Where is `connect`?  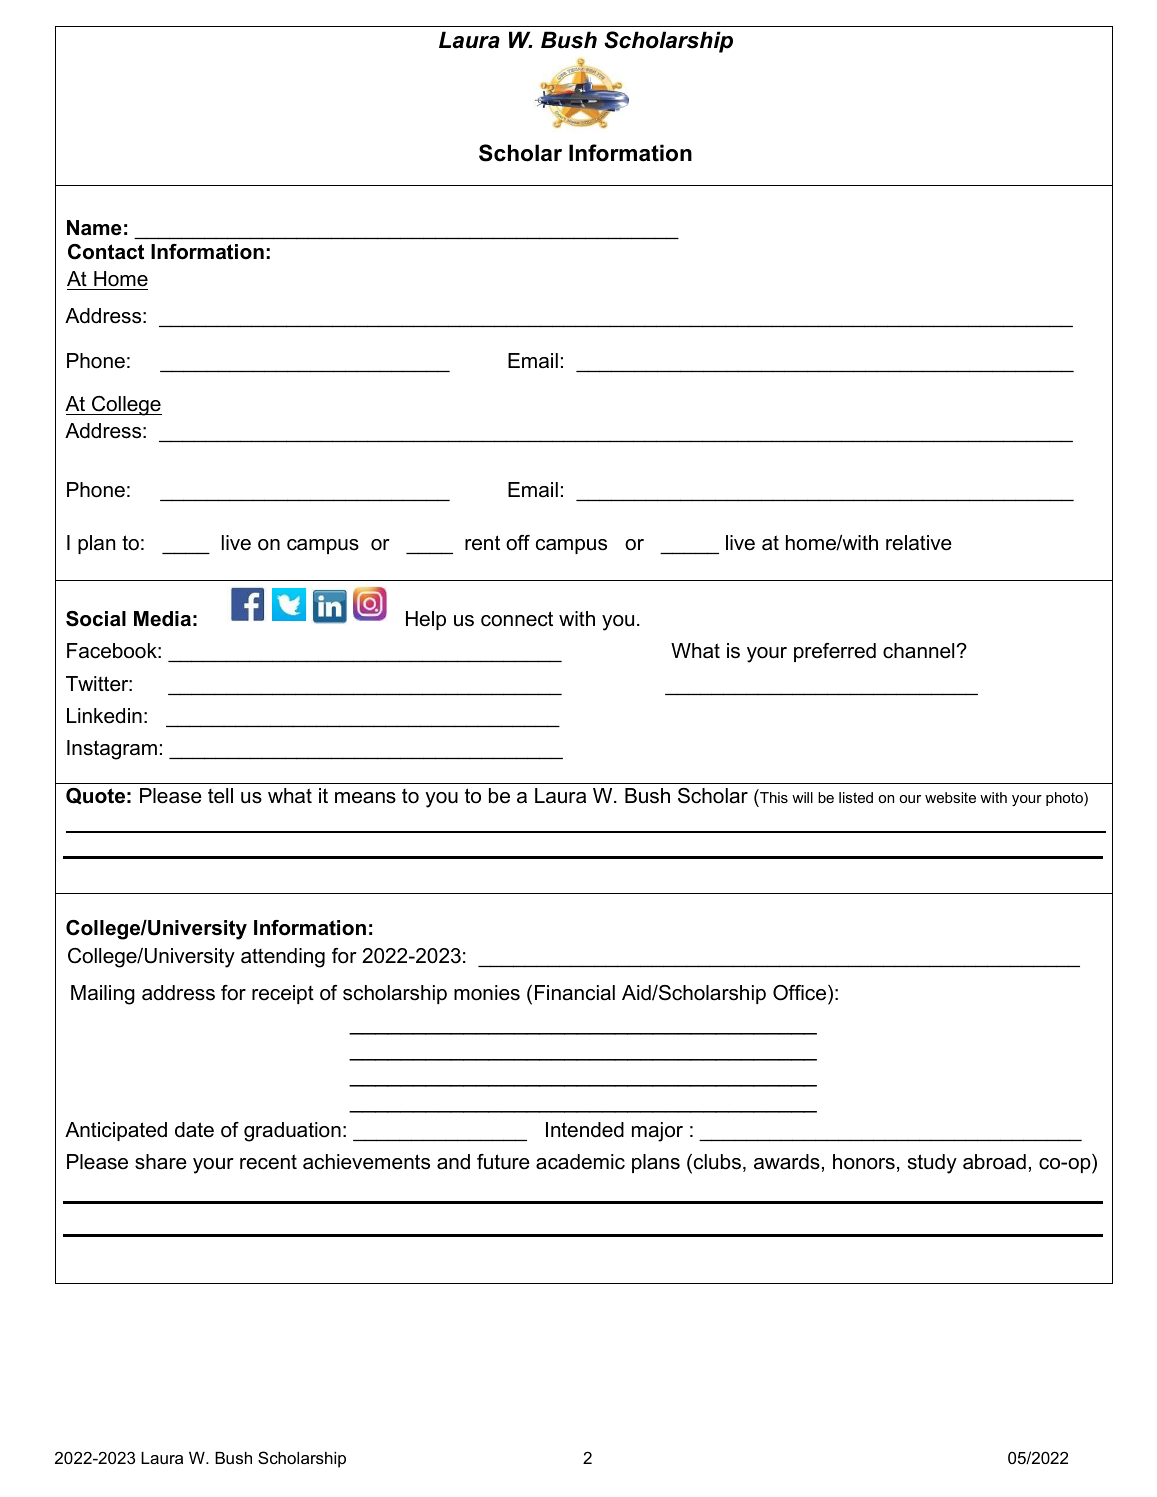
connect is located at coordinates (517, 619).
